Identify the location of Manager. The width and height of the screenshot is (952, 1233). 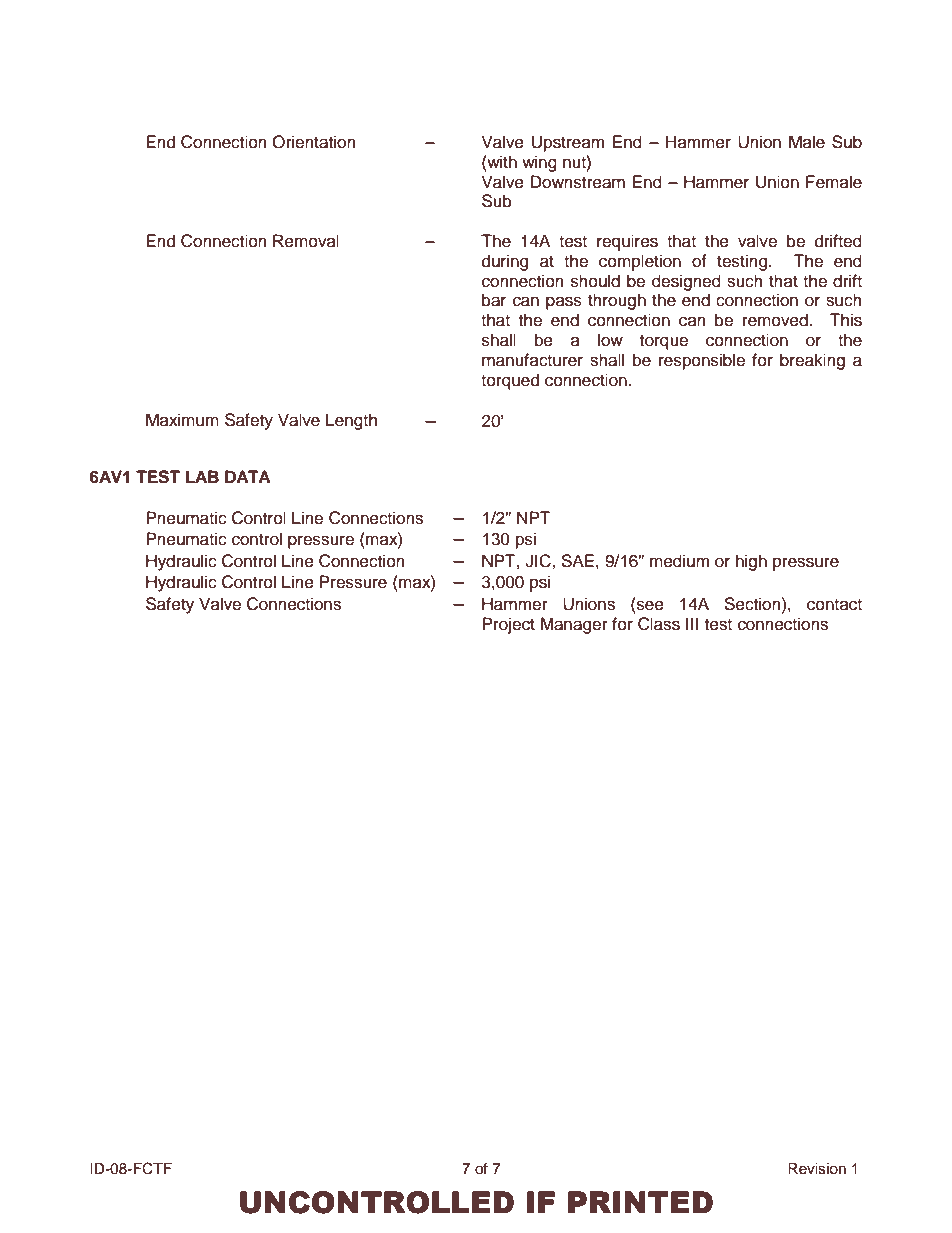
(574, 625).
